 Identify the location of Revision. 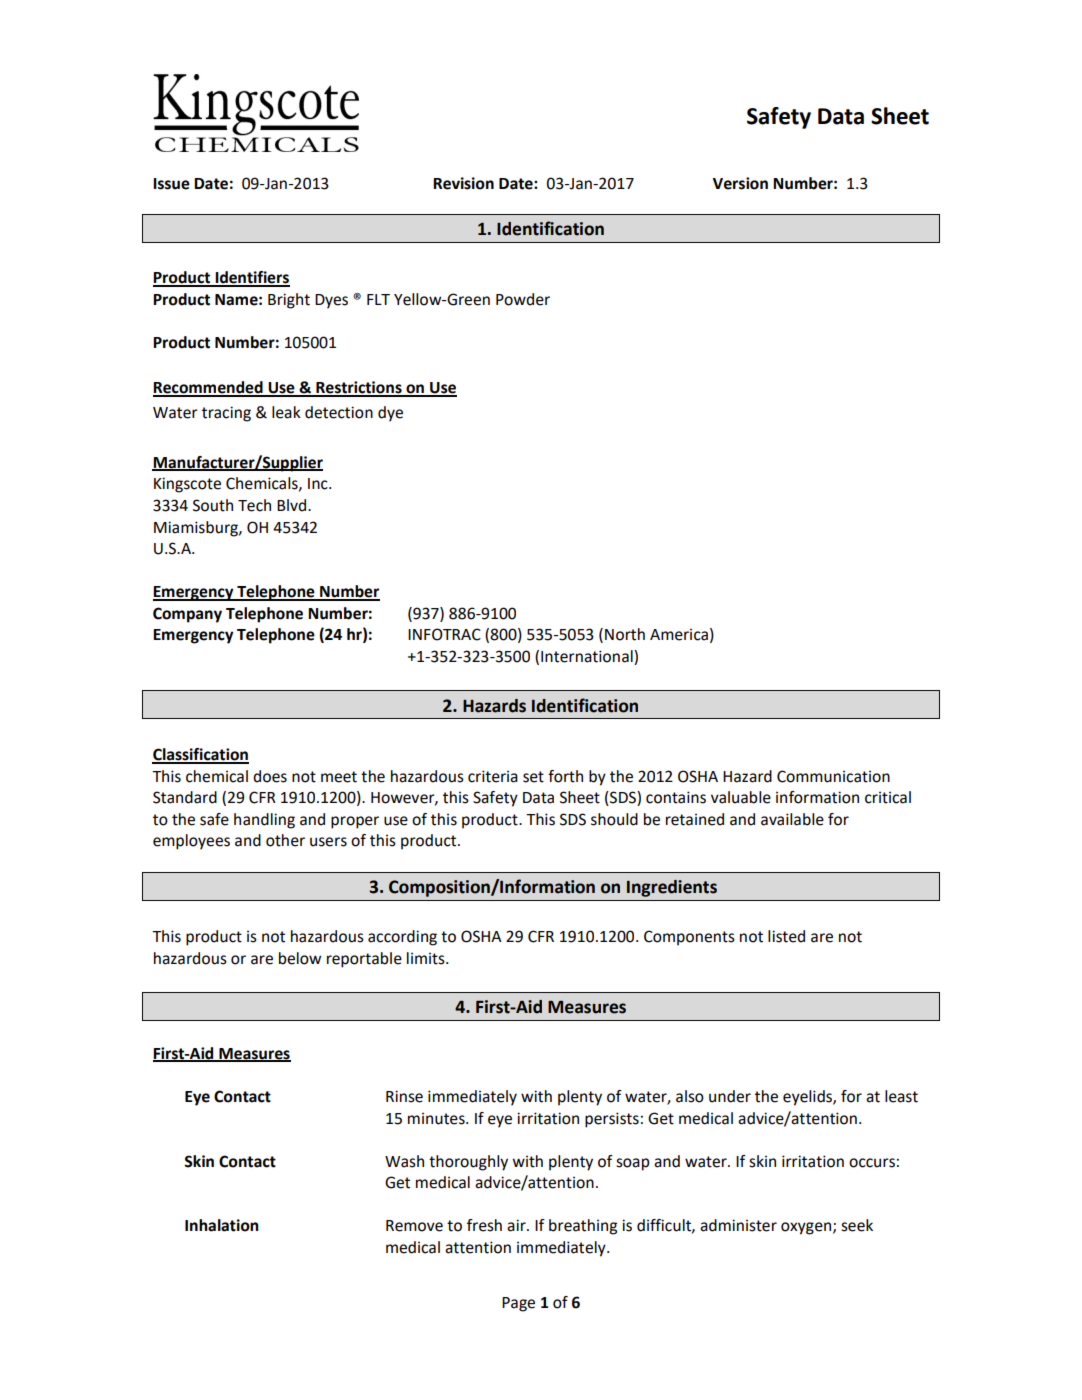
(463, 183).
